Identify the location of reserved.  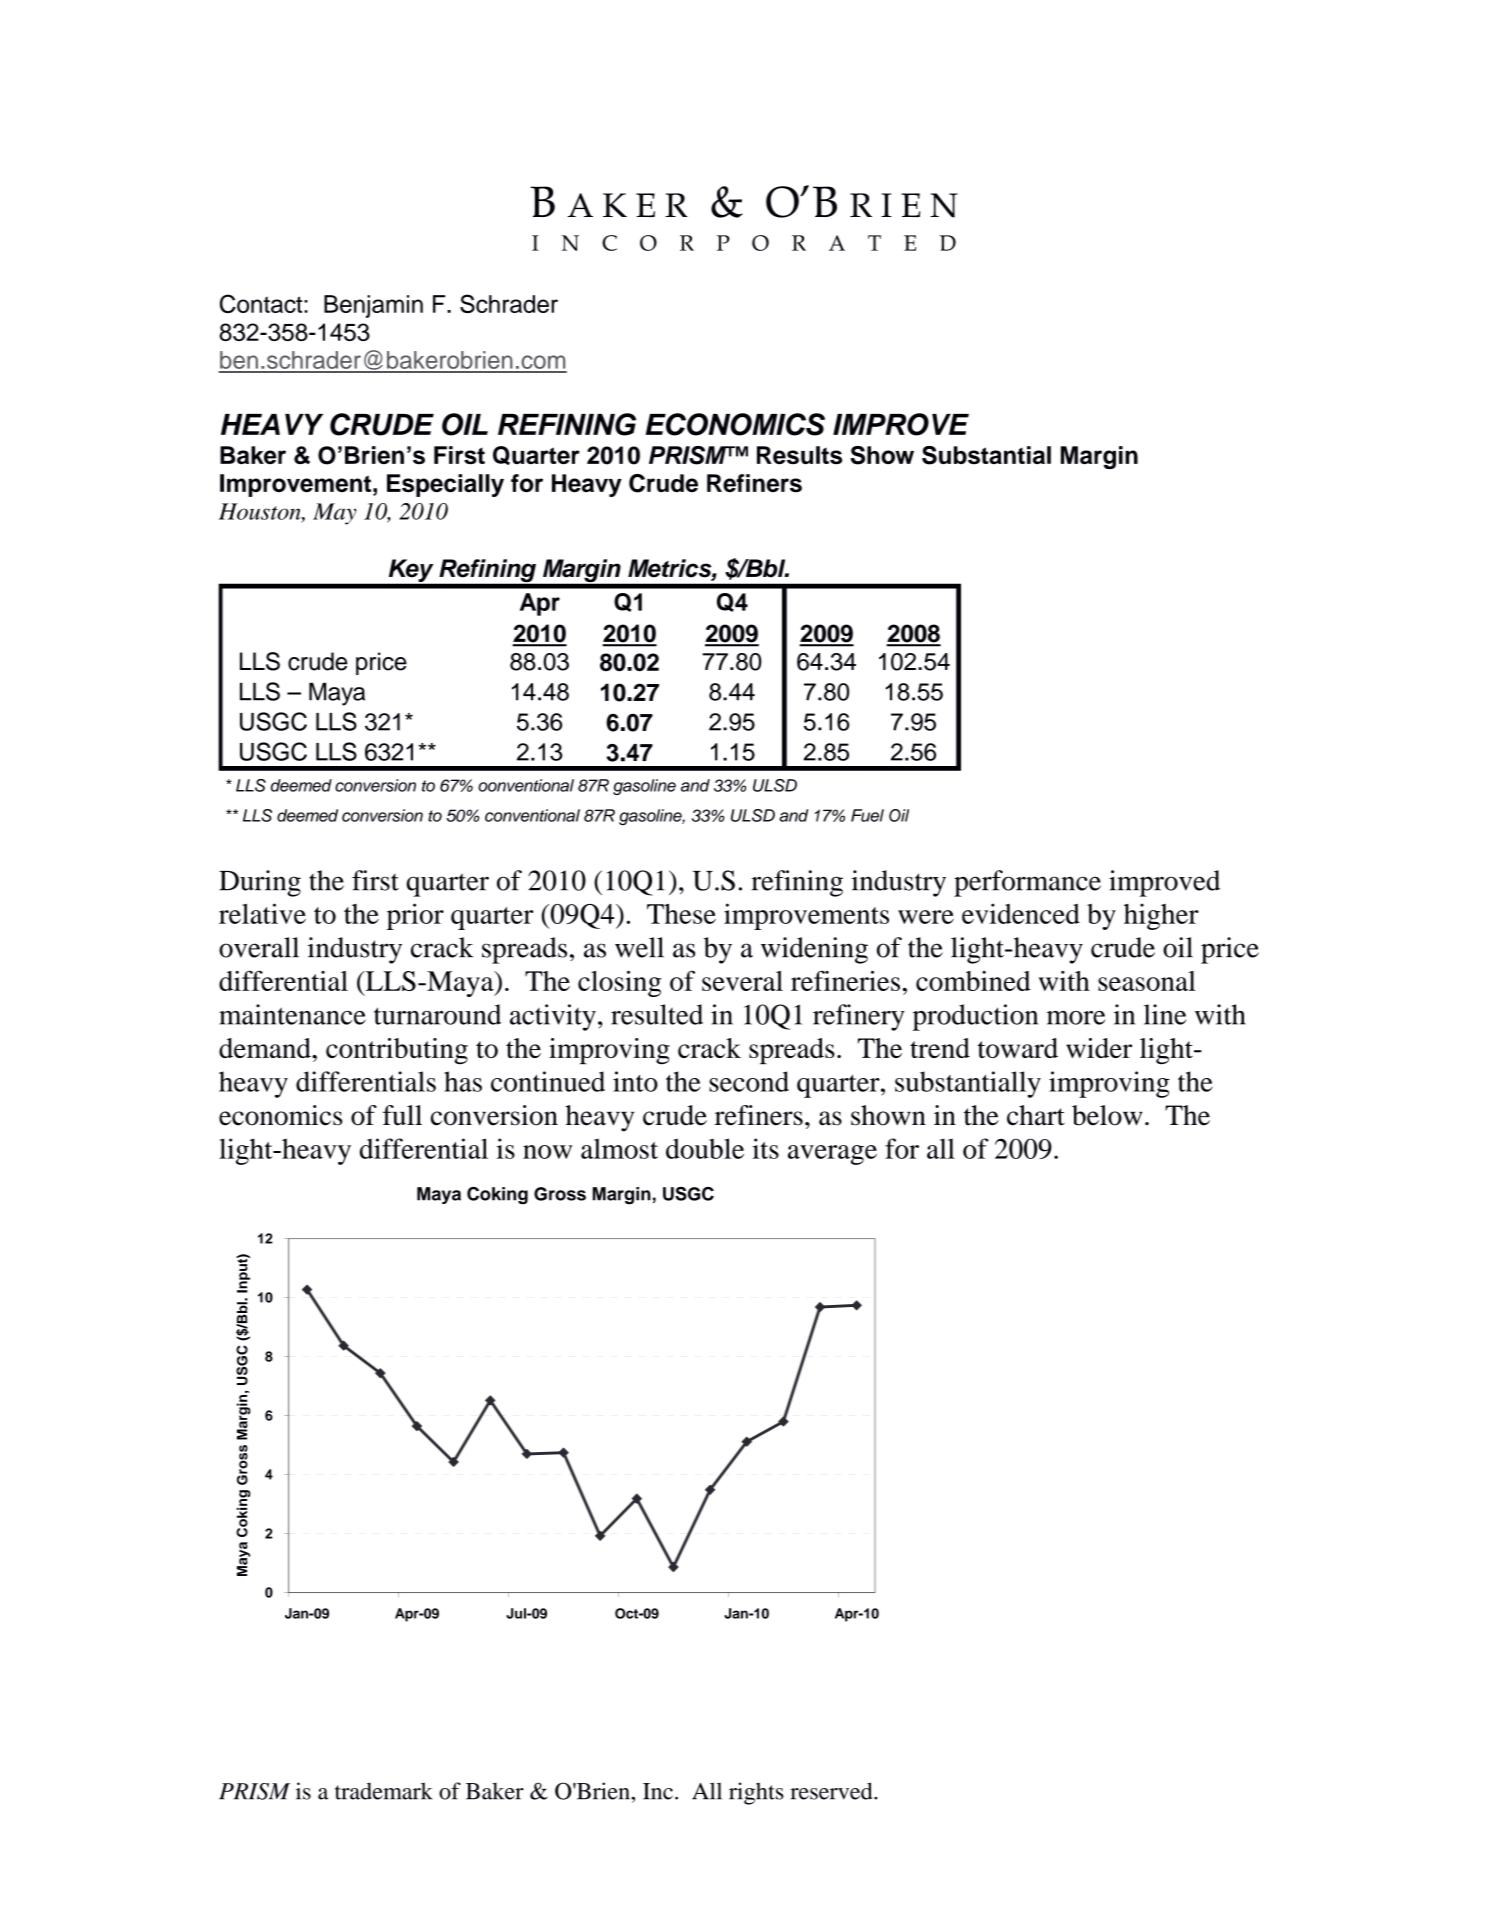
(832, 1791).
